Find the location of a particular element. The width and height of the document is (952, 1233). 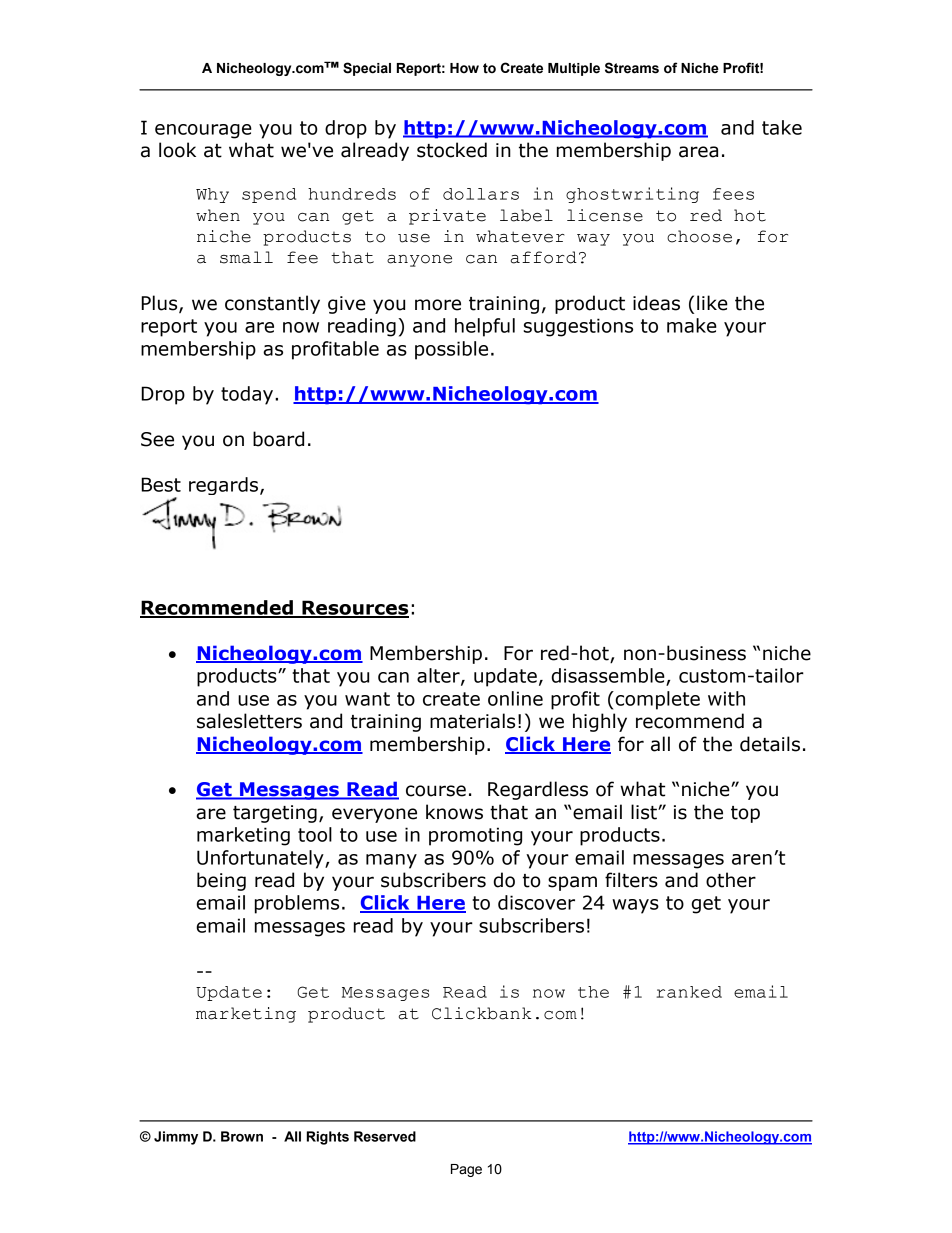

area is located at coordinates (698, 152).
